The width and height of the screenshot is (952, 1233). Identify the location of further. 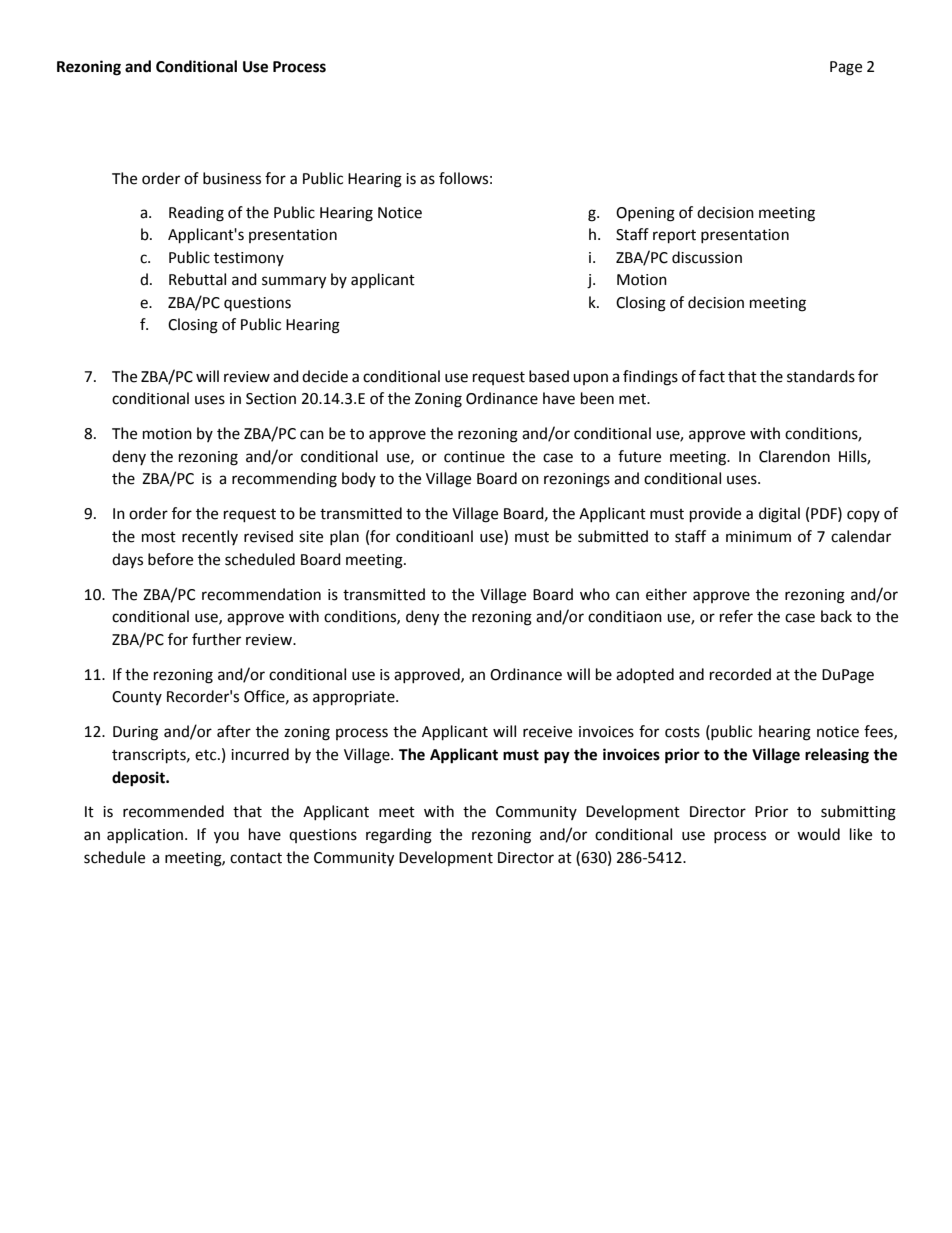
(216, 639).
